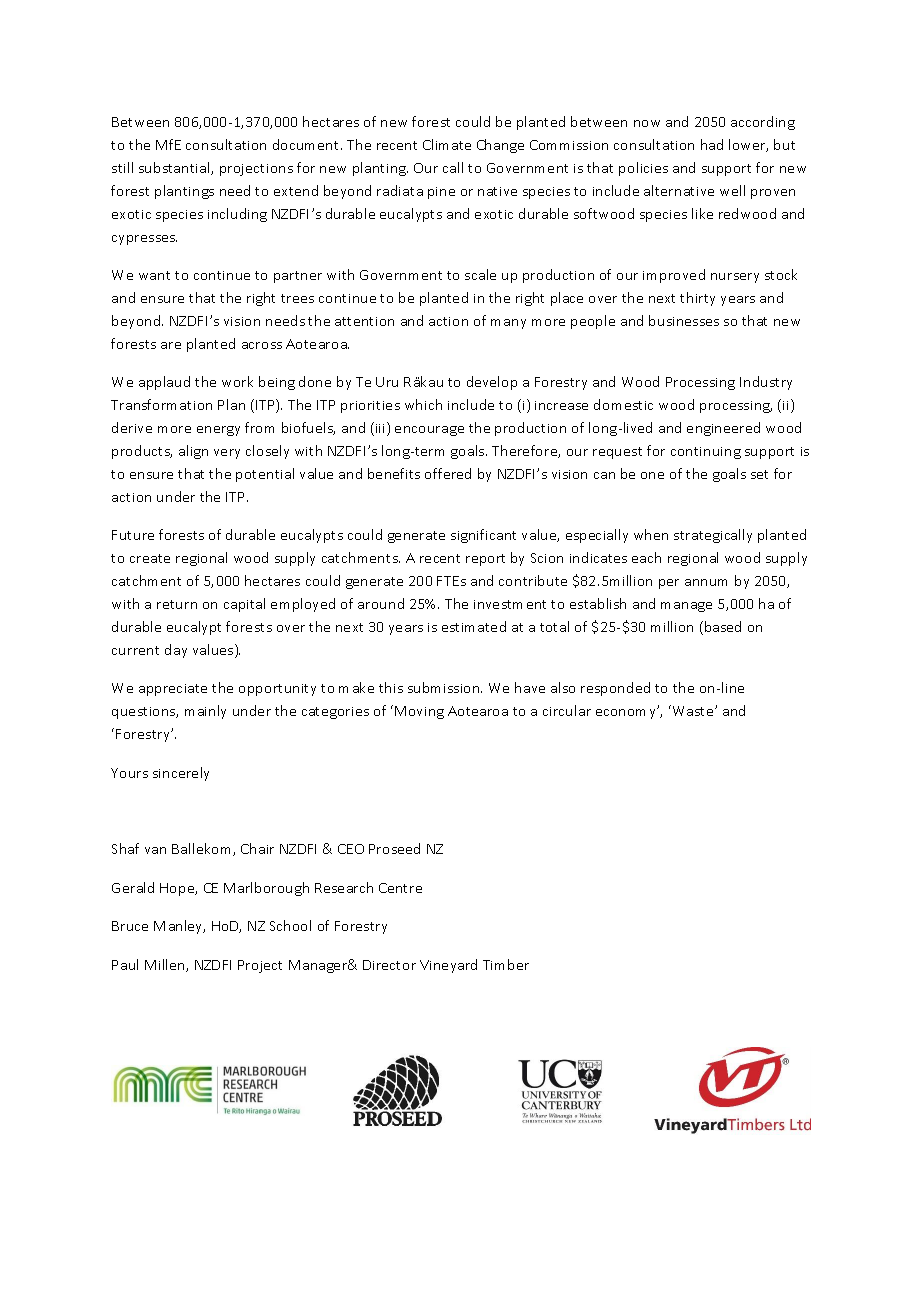  What do you see at coordinates (122, 167) in the screenshot?
I see `still` at bounding box center [122, 167].
